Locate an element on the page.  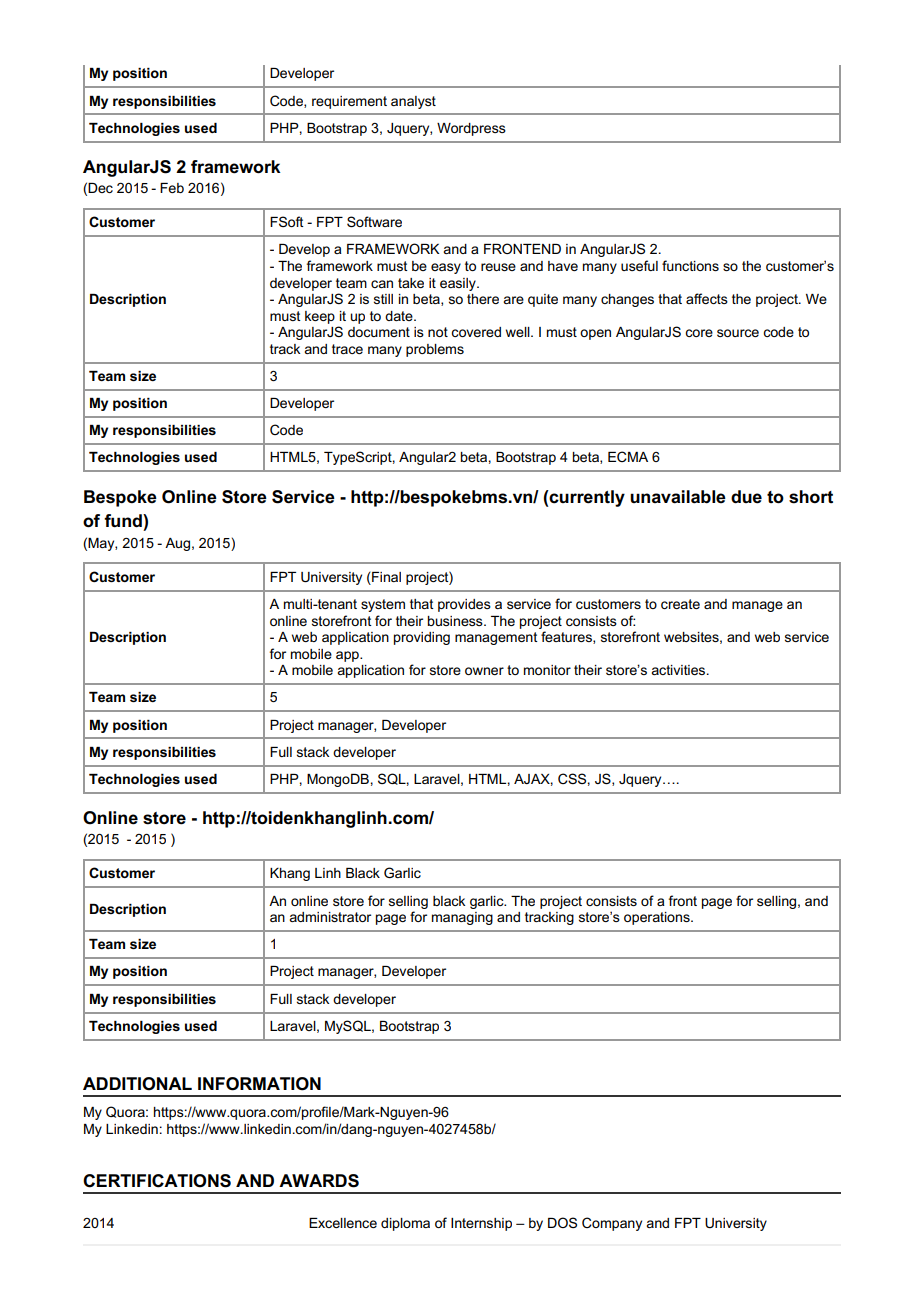
Feb is located at coordinates (172, 188).
